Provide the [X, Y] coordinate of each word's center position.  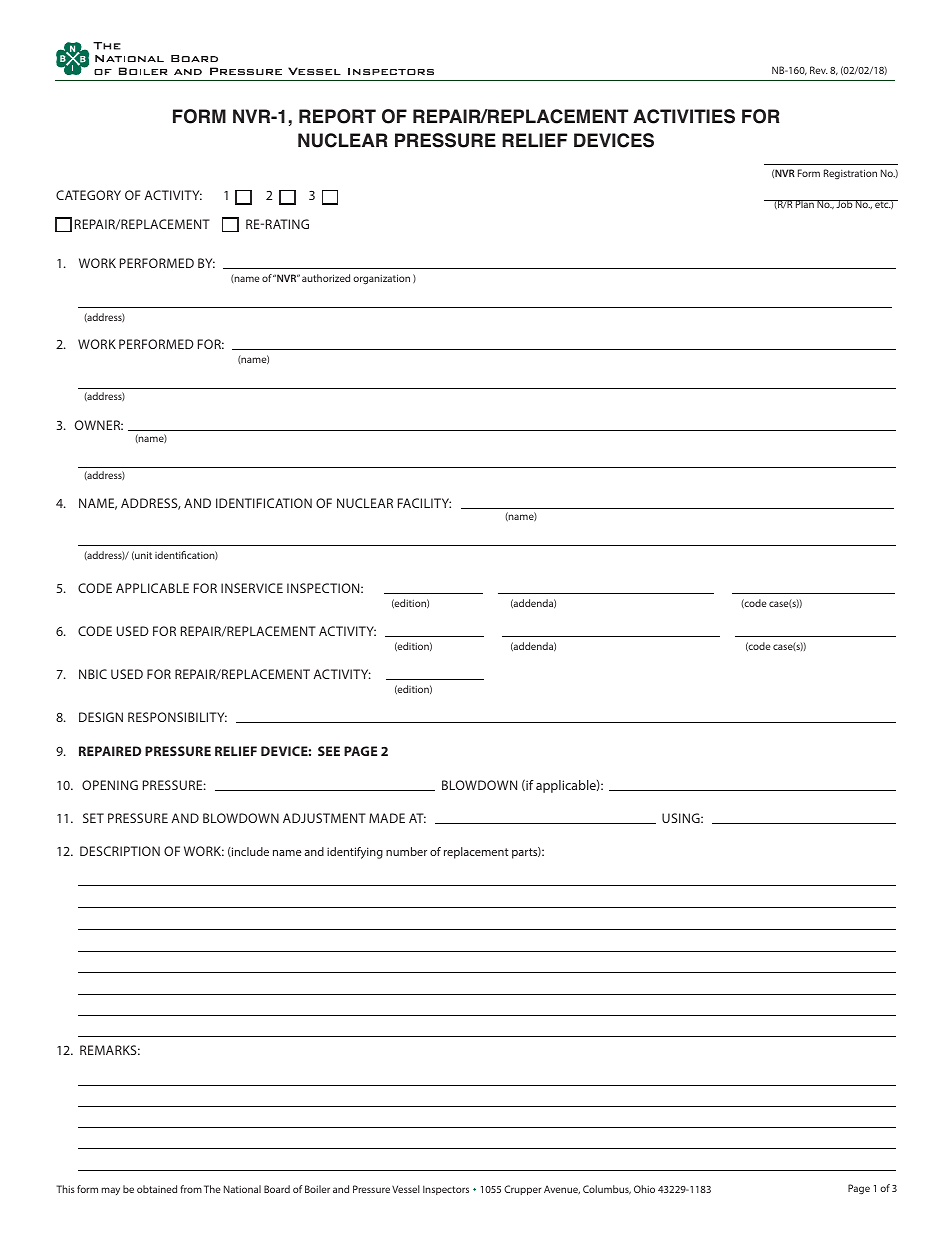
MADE [387, 818]
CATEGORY [88, 195]
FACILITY [424, 503]
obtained [157, 1189]
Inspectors [446, 1190]
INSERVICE [252, 588]
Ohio [644, 1189]
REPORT [337, 116]
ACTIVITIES [684, 116]
